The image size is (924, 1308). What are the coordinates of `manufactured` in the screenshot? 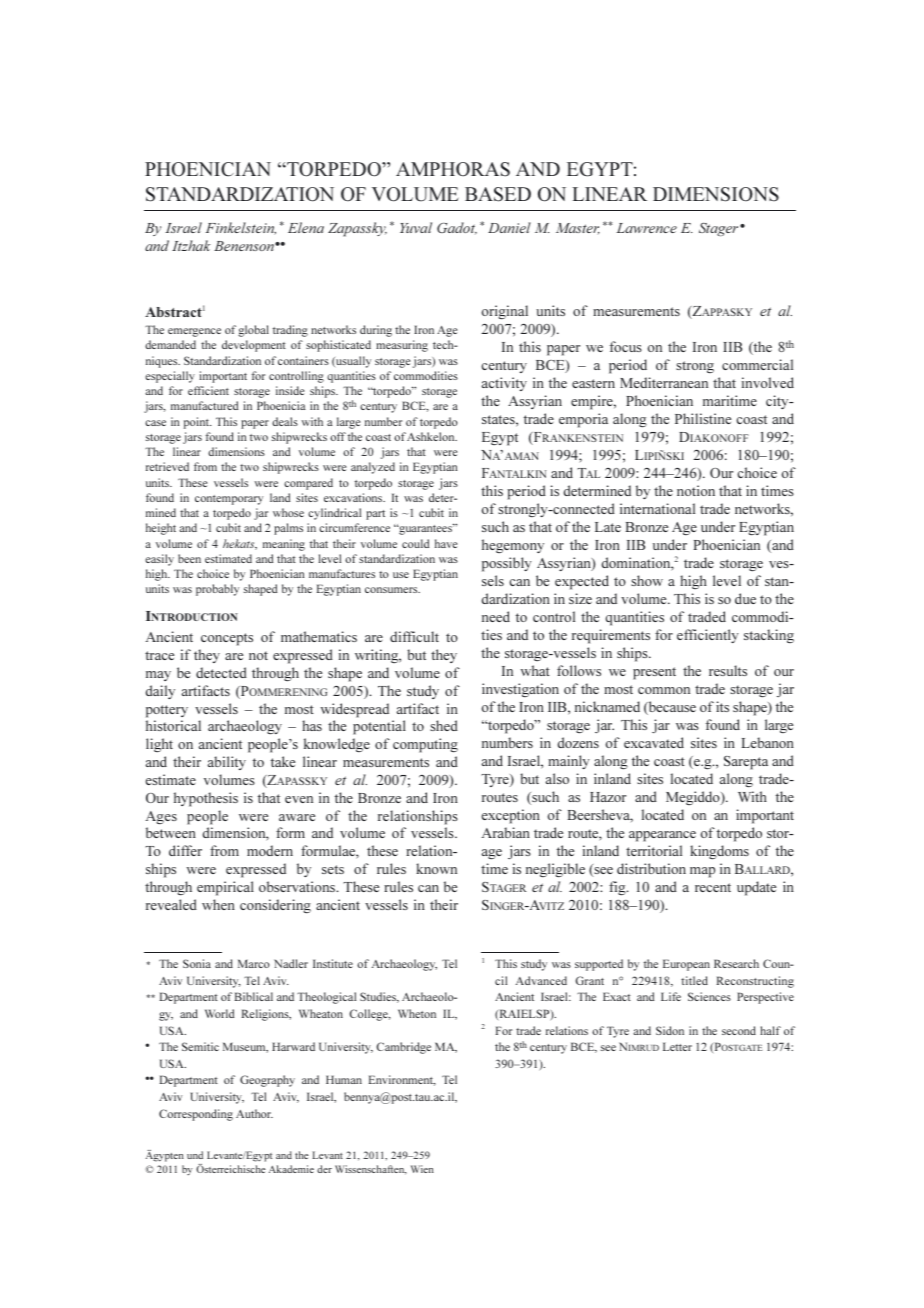 It's located at (204, 405).
